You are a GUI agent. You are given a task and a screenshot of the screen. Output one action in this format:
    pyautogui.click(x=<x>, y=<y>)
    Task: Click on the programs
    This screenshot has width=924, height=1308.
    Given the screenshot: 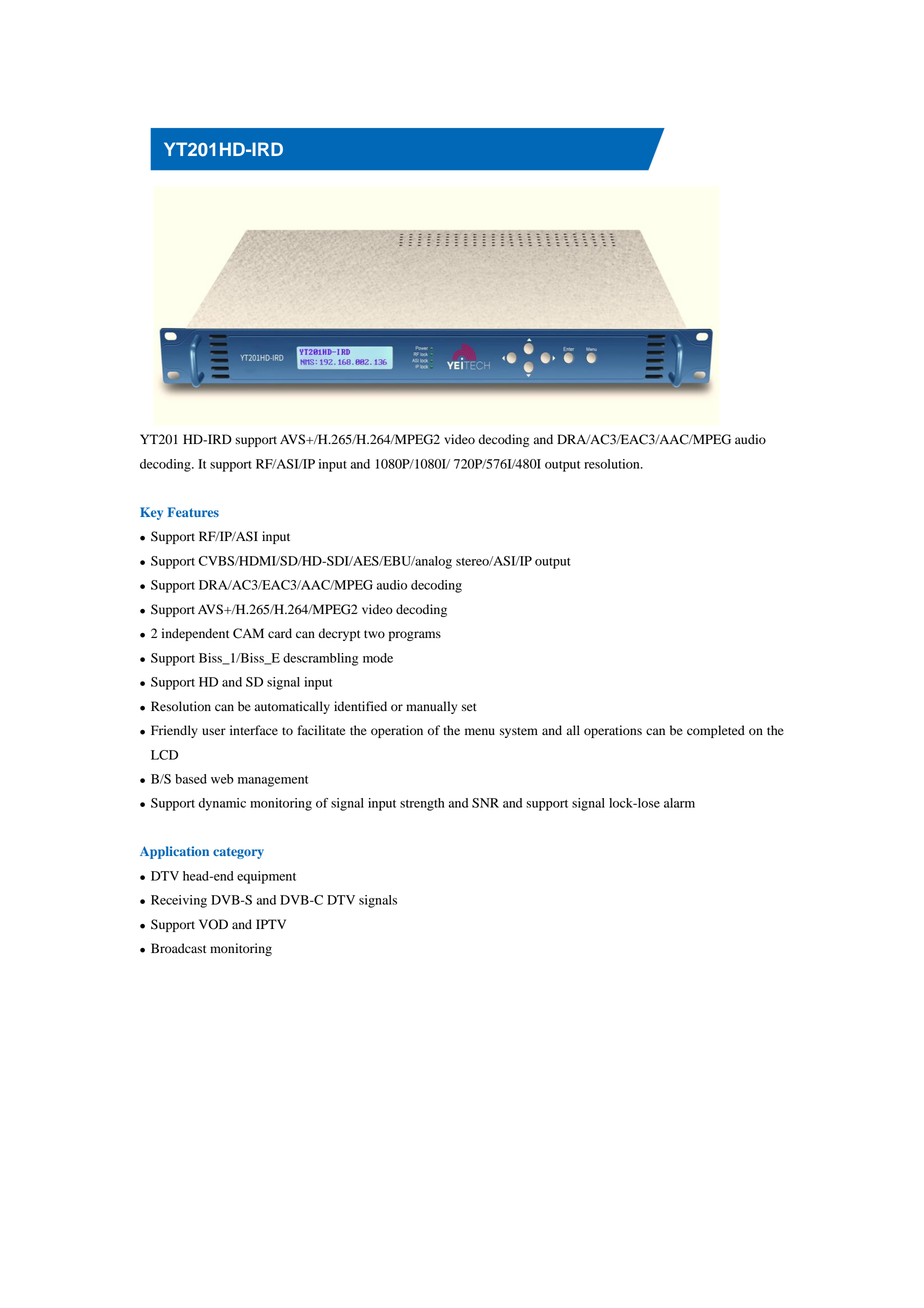 What is the action you would take?
    pyautogui.click(x=415, y=636)
